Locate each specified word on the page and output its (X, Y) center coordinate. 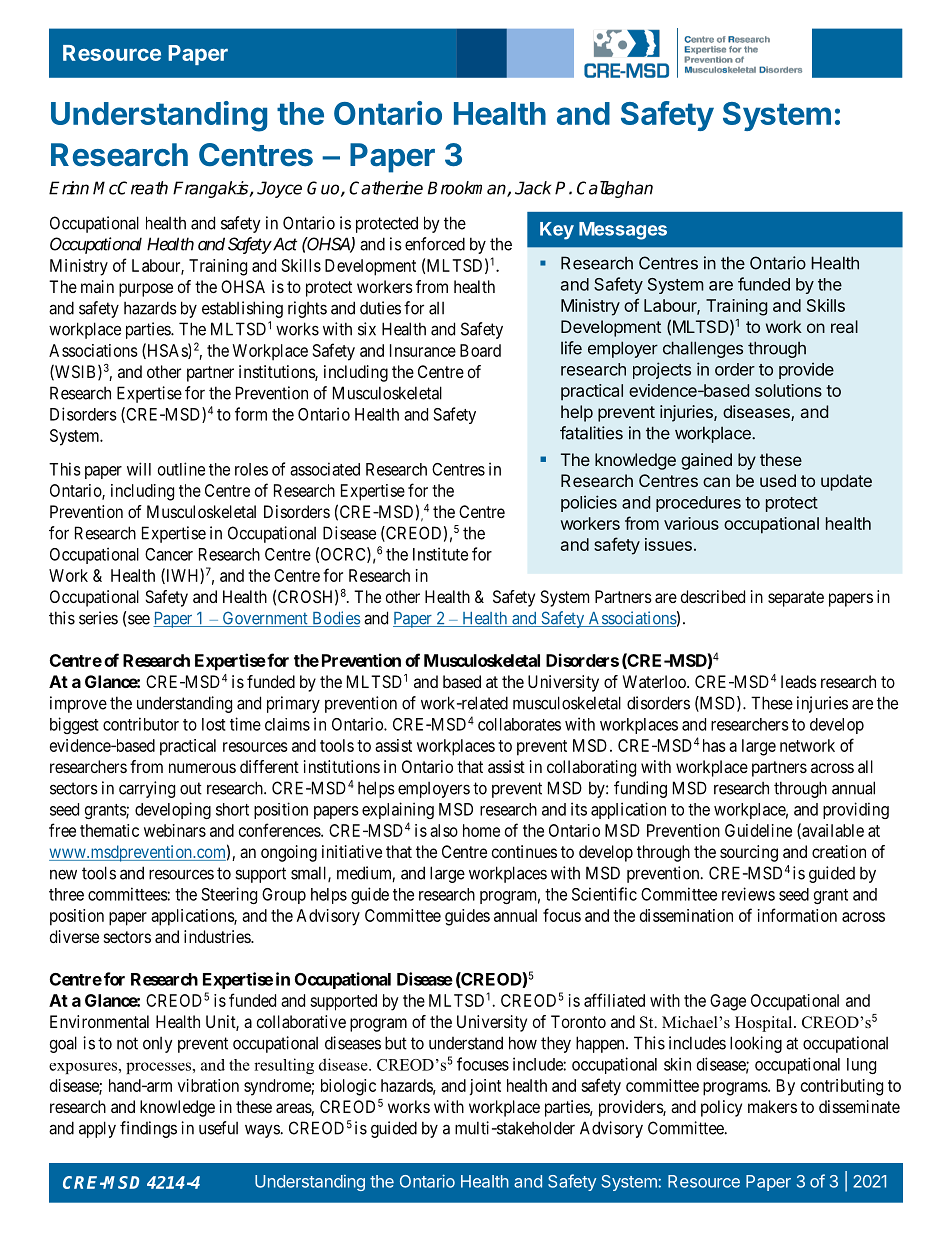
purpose (146, 290)
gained (706, 461)
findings (148, 1129)
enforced (435, 244)
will (139, 469)
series (98, 618)
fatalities (591, 433)
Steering (229, 895)
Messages (623, 231)
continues (524, 851)
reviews (748, 894)
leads (799, 681)
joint (485, 1087)
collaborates (519, 724)
